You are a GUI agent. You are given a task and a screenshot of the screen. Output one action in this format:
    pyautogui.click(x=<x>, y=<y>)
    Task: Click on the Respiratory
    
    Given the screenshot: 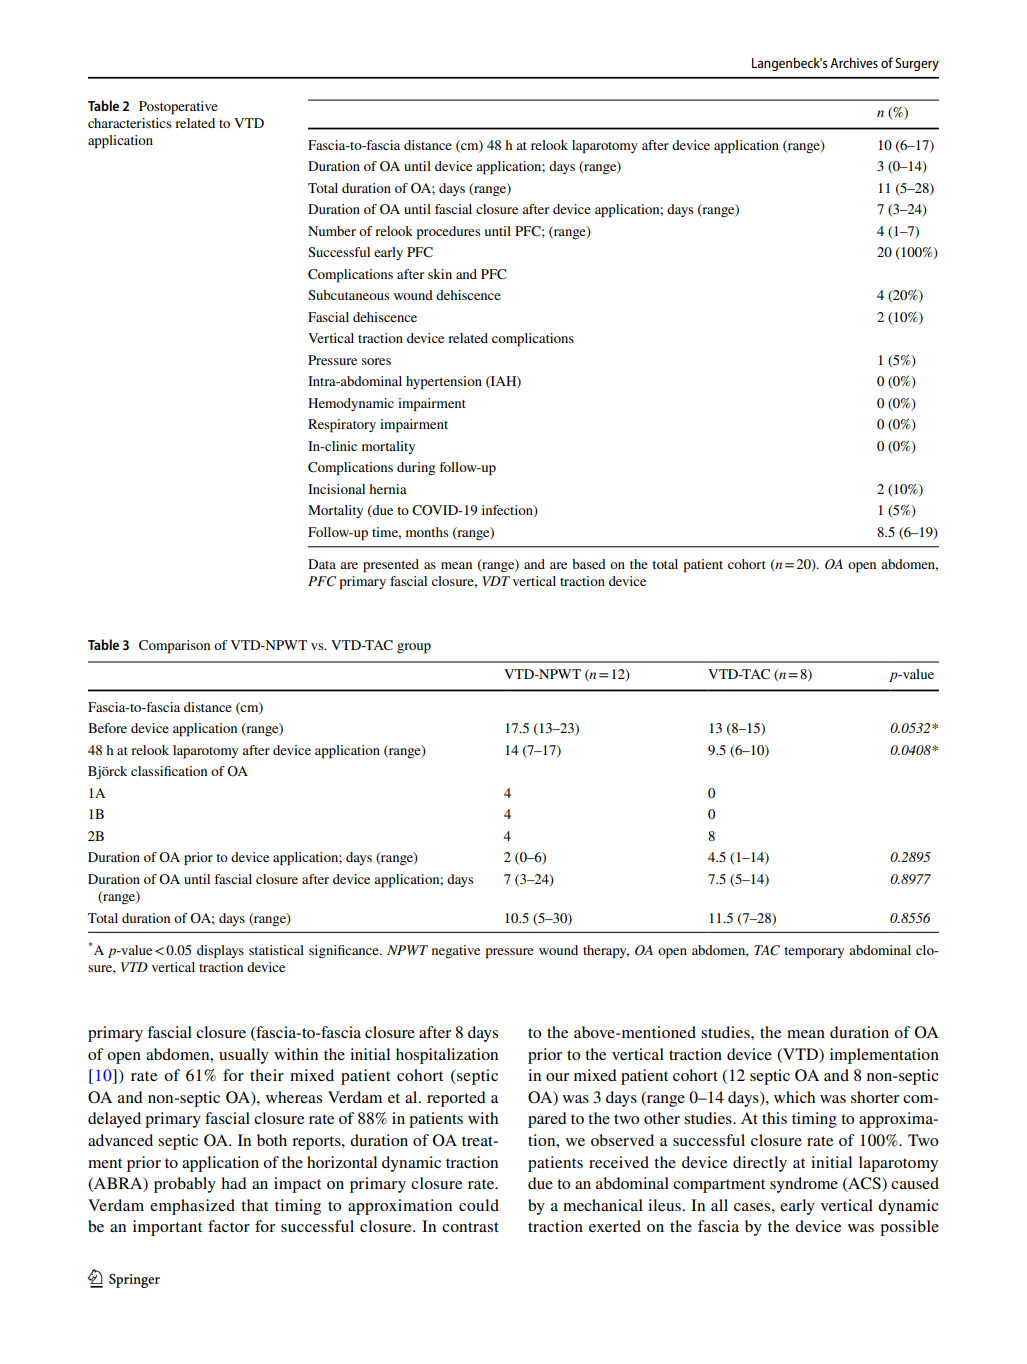 What is the action you would take?
    pyautogui.click(x=342, y=426)
